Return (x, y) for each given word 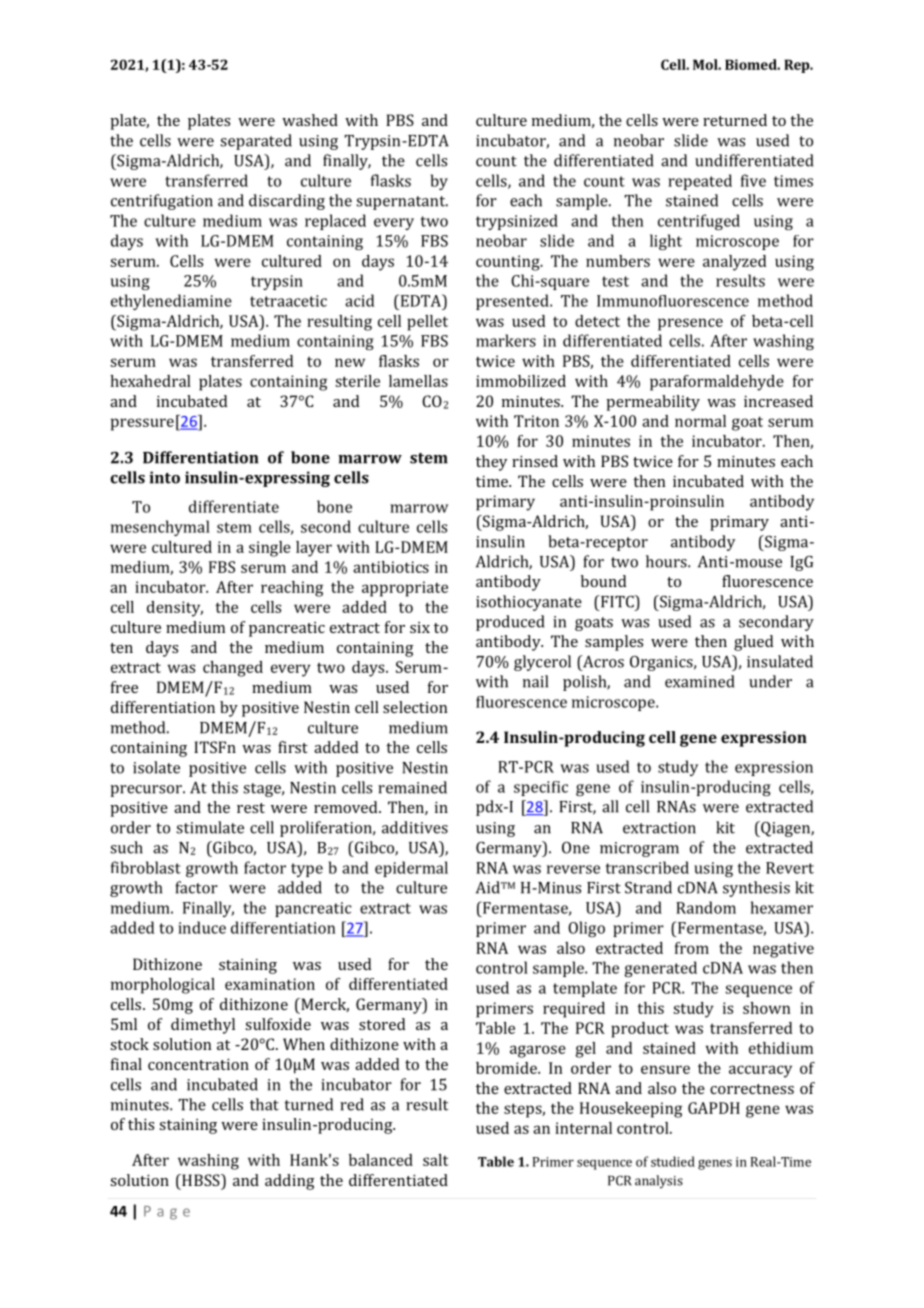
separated (256, 142)
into (164, 477)
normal (700, 421)
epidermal (411, 869)
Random (706, 907)
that (264, 1104)
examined (699, 681)
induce (202, 927)
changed (233, 669)
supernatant (402, 203)
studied (673, 1161)
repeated (700, 182)
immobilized (521, 381)
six (420, 627)
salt (435, 1160)
